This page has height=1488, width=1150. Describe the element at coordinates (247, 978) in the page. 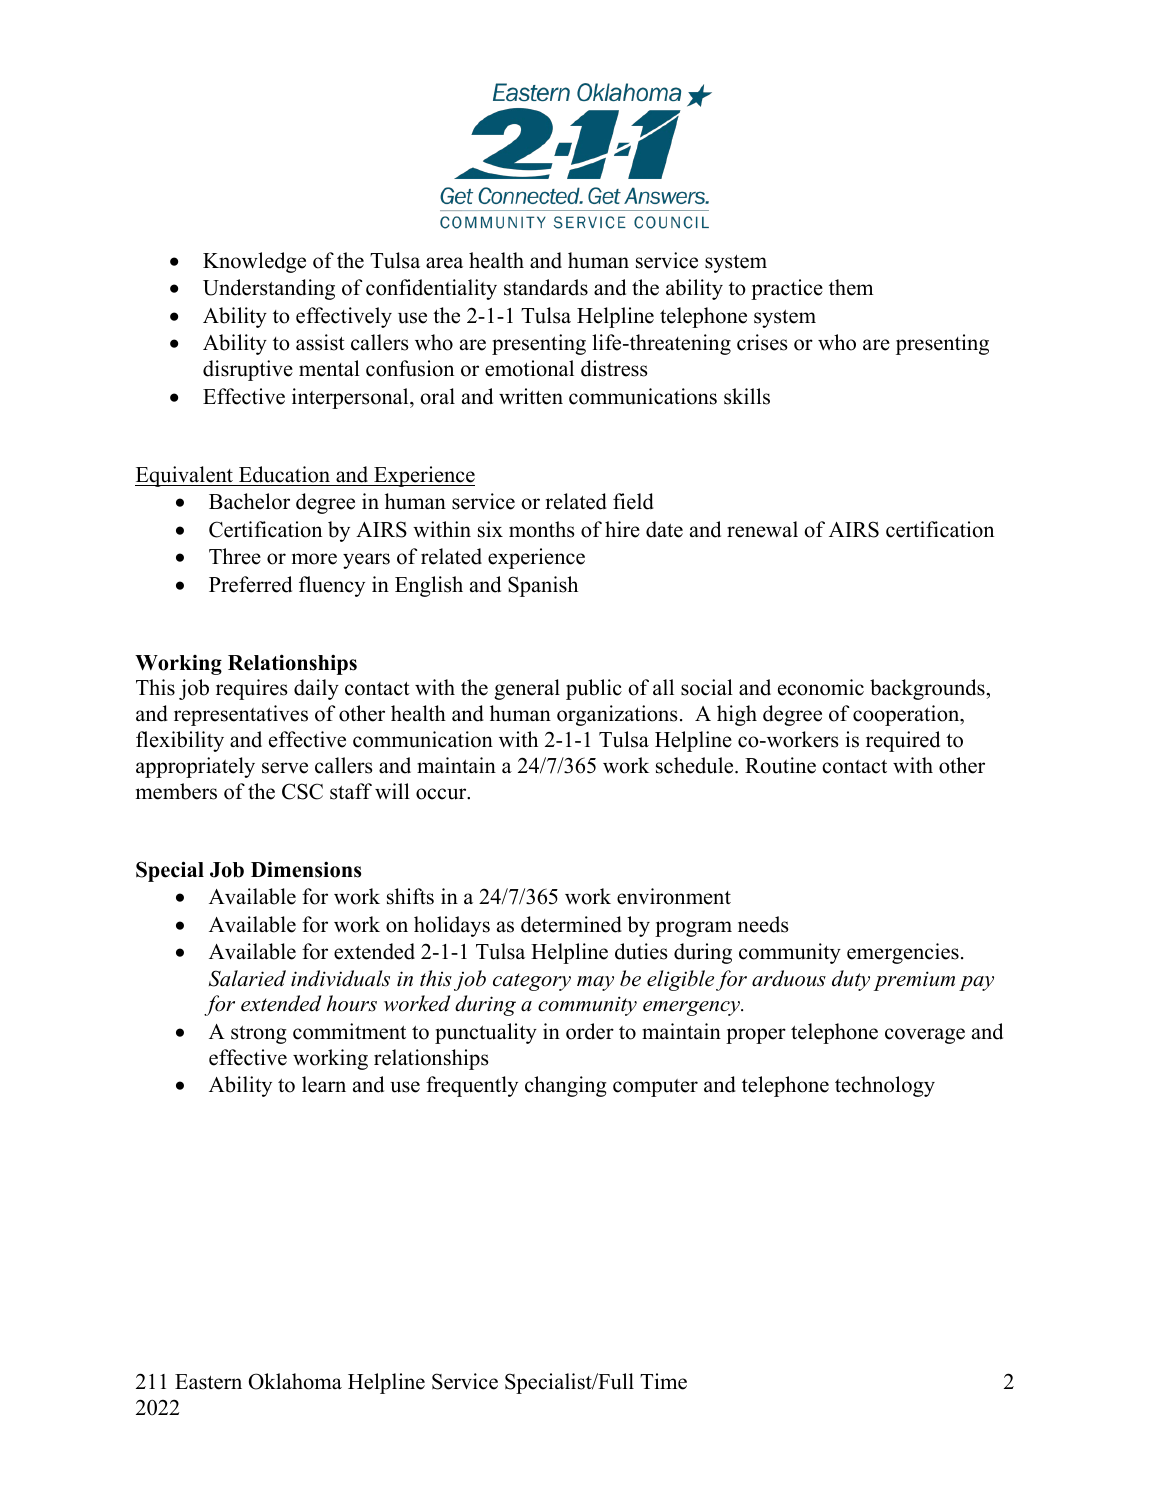

I see `Salaried` at that location.
